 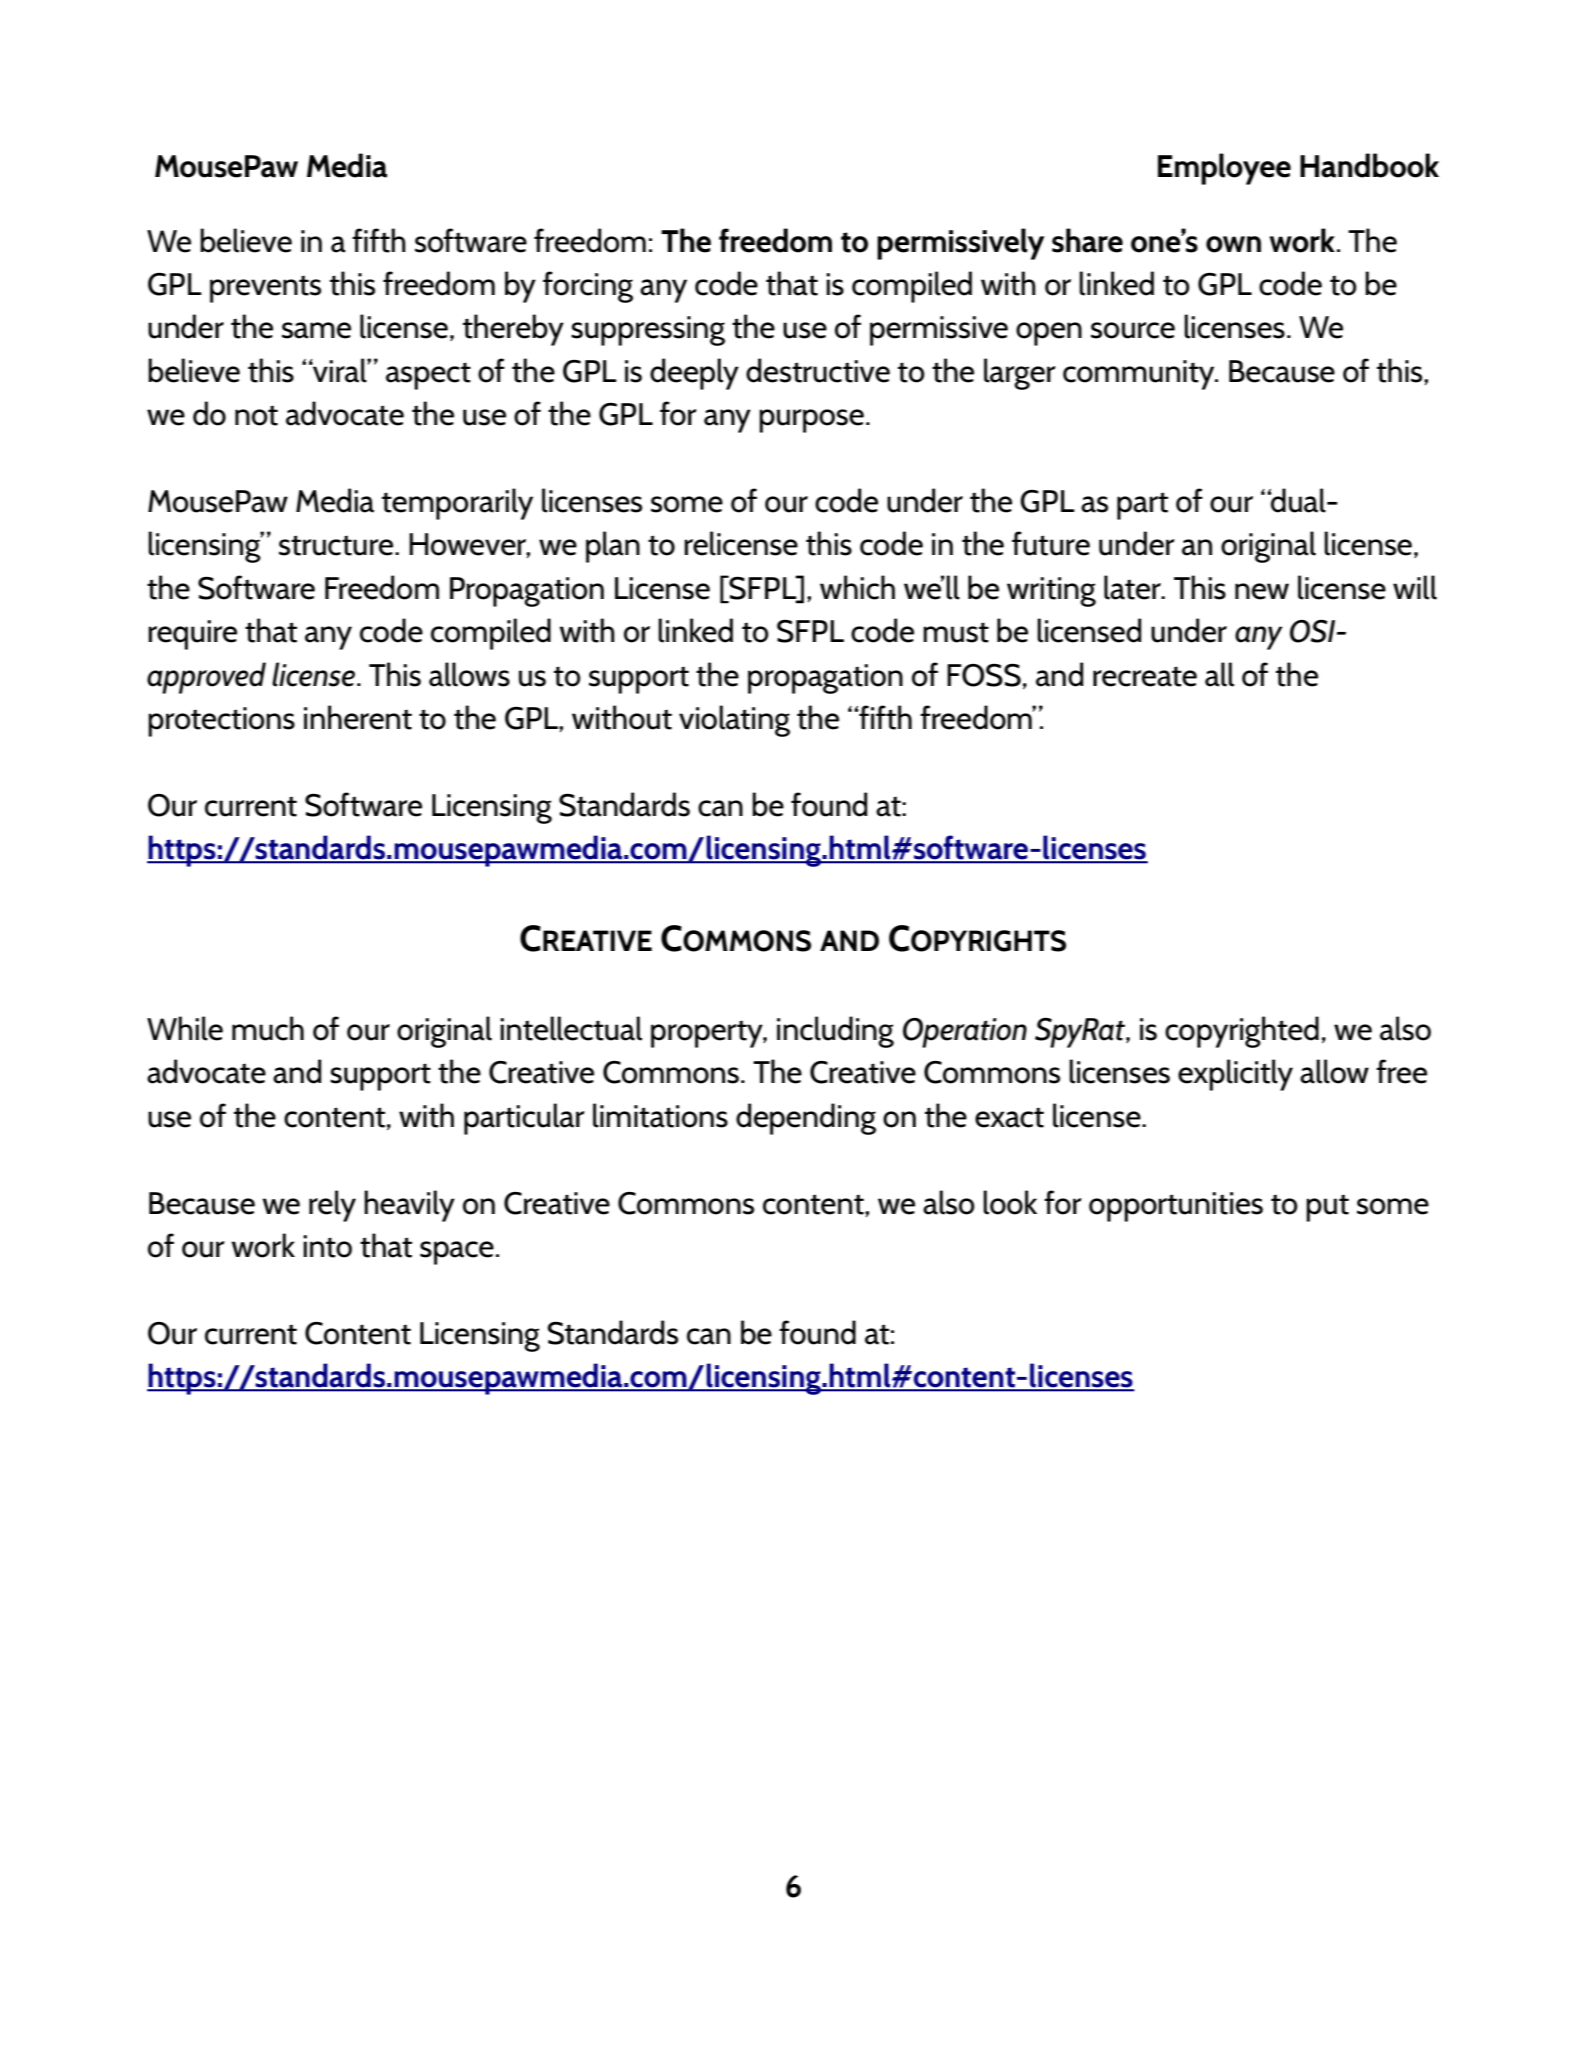 I want to click on rely, so click(x=332, y=1206).
